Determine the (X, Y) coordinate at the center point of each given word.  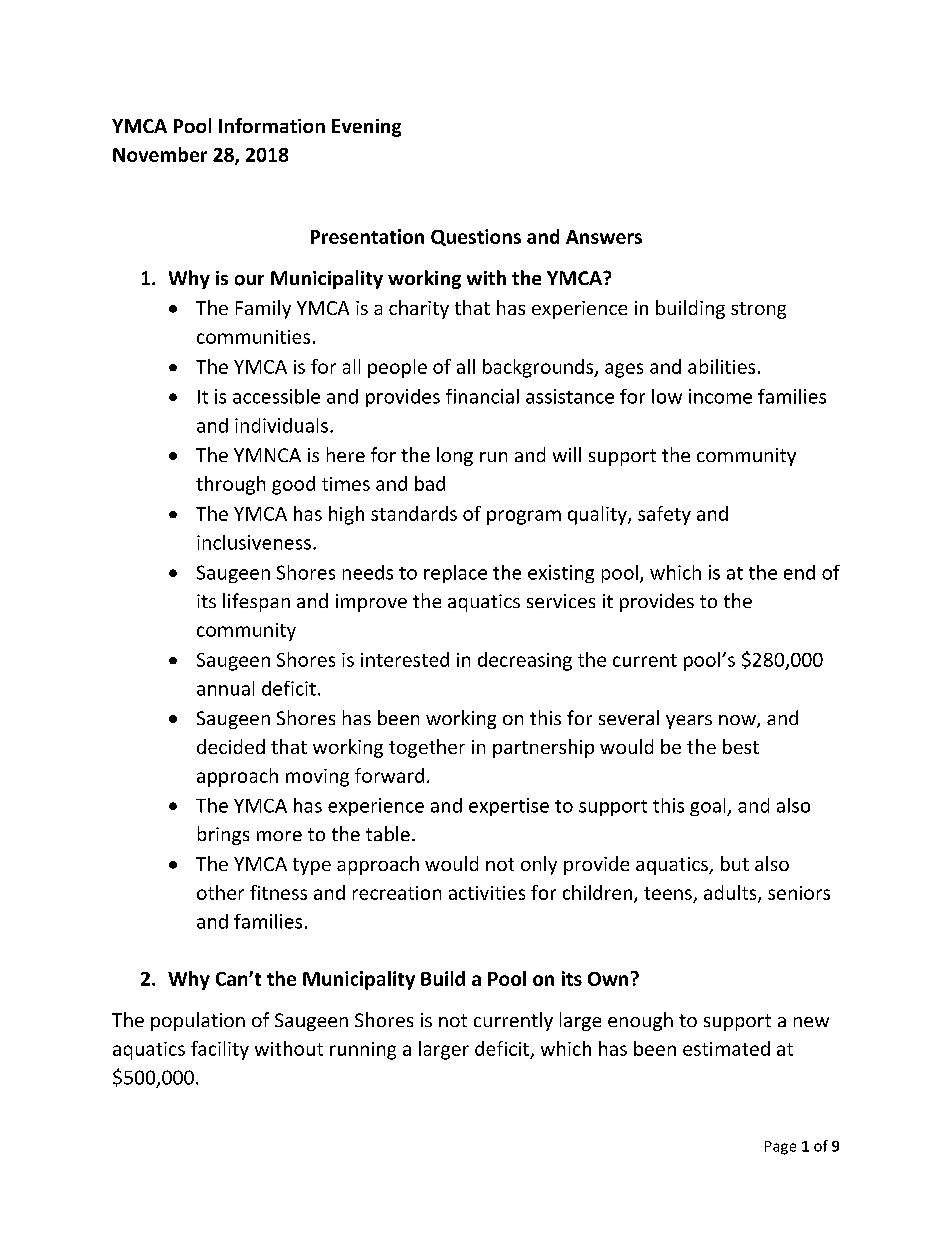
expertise (509, 807)
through (230, 485)
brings (223, 835)
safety (664, 515)
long (455, 456)
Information (272, 125)
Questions (476, 237)
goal (709, 807)
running (363, 1051)
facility (220, 1050)
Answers (604, 237)
